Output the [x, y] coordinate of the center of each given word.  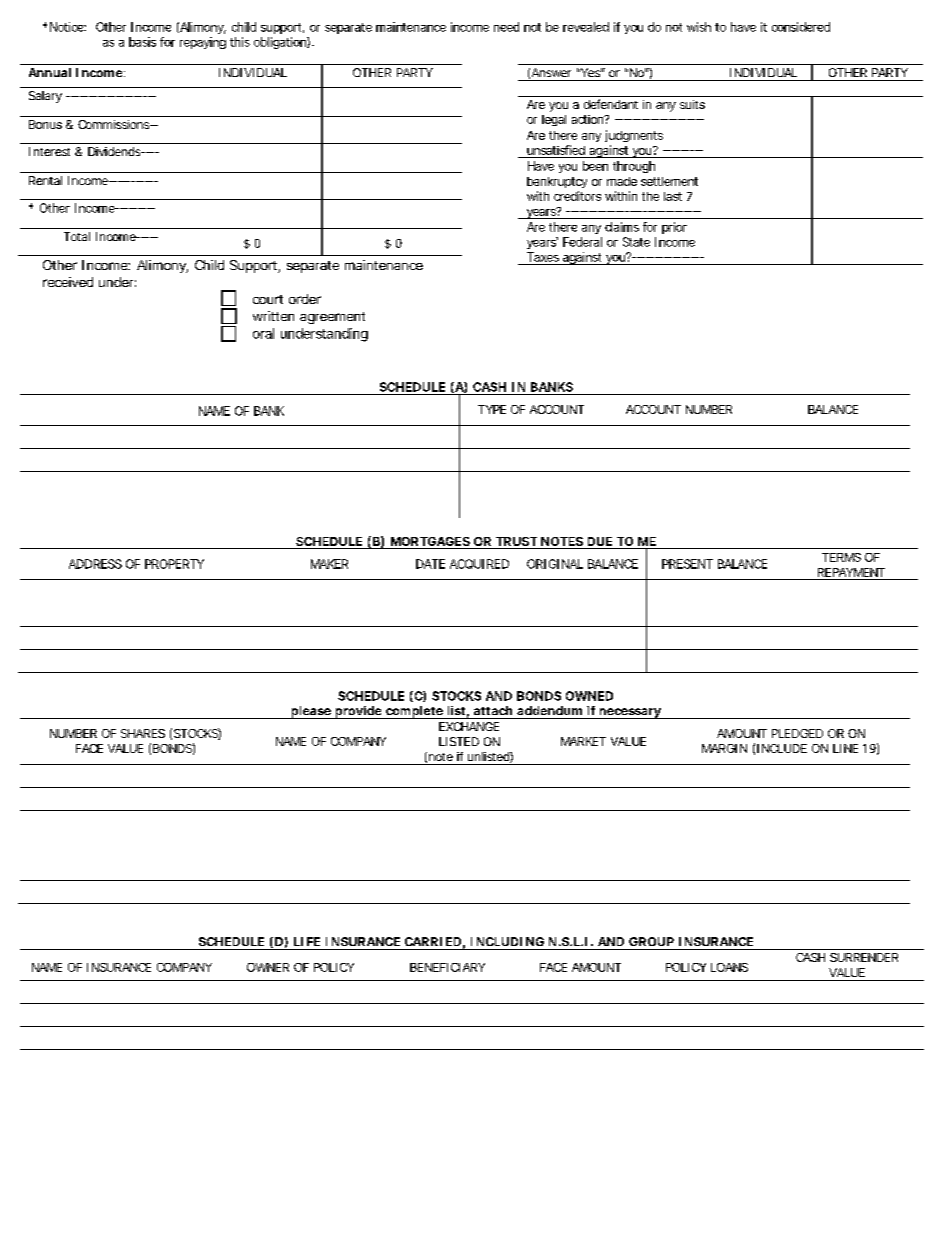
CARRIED [433, 941]
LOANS [729, 967]
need [506, 27]
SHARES [143, 733]
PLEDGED [797, 733]
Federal [582, 242]
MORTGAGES [430, 541]
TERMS [841, 557]
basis [142, 42]
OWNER [268, 967]
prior [674, 228]
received [68, 282]
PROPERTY [174, 564]
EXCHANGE [469, 726]
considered [801, 27]
